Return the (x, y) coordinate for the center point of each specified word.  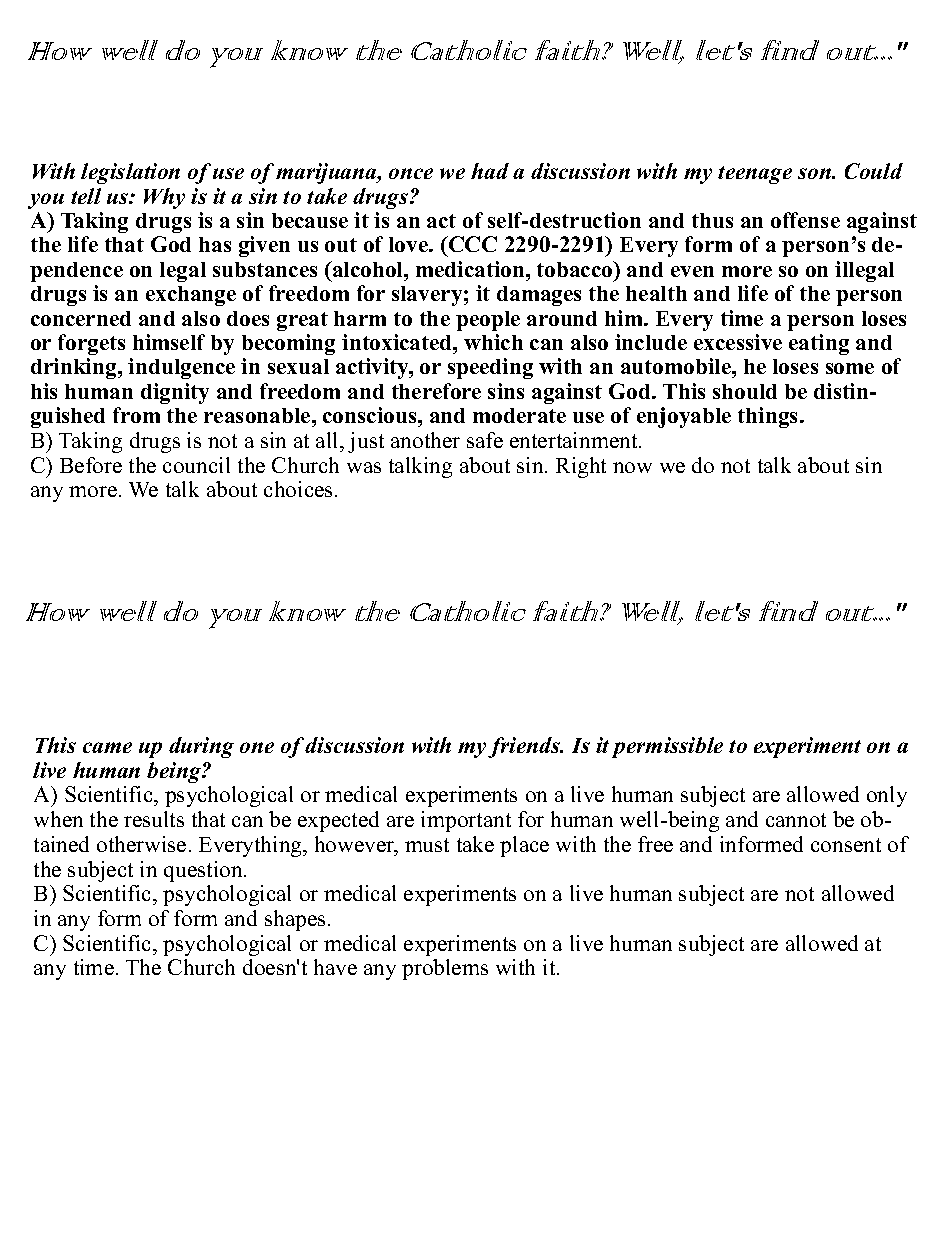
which (493, 342)
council (196, 465)
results (154, 819)
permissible (667, 747)
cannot (796, 820)
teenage (755, 175)
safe (485, 440)
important (466, 821)
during (201, 747)
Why (164, 198)
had (490, 171)
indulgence (181, 368)
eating (819, 344)
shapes (295, 920)
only (887, 796)
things (769, 417)
